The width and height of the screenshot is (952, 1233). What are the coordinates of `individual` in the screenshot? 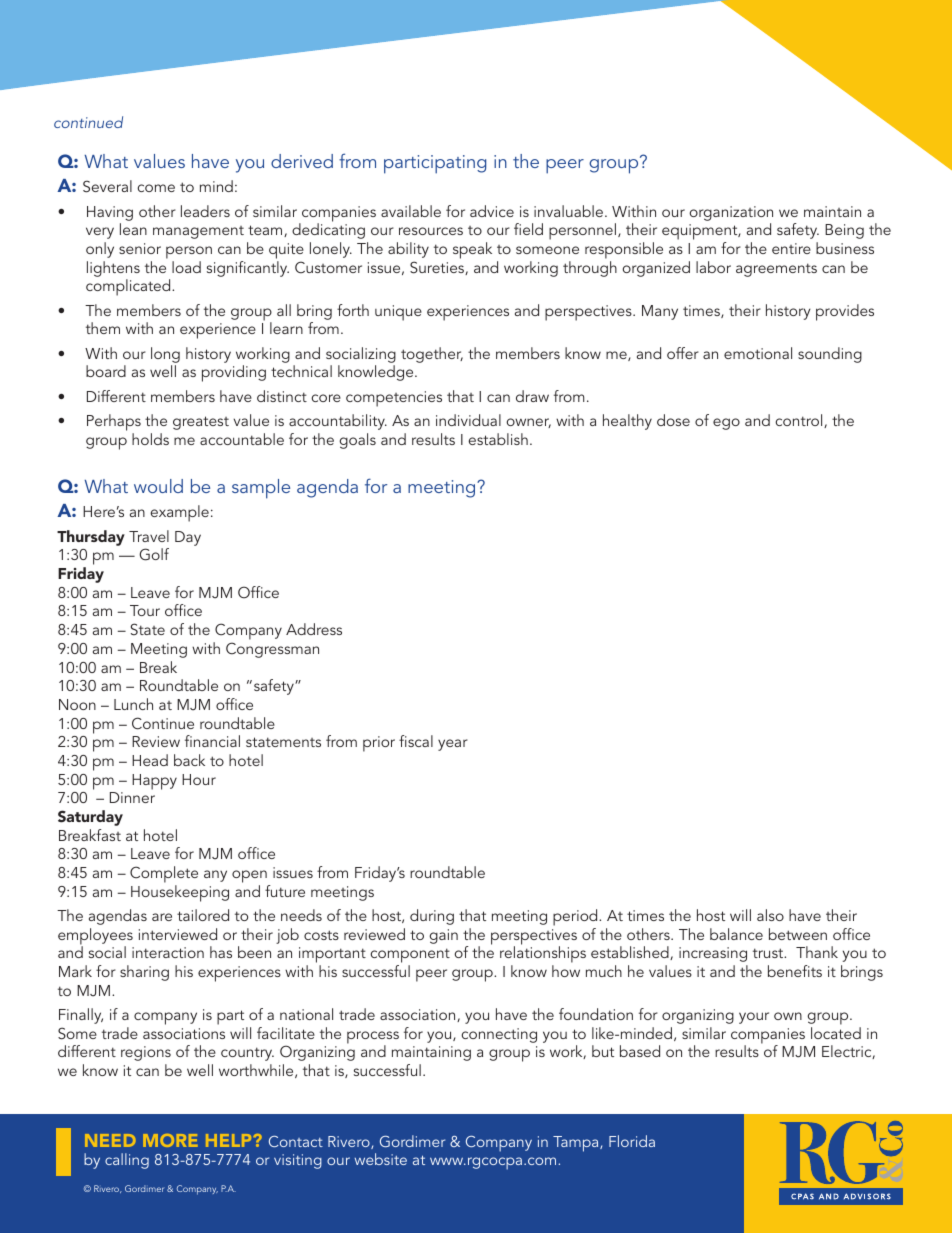 It's located at (468, 420).
